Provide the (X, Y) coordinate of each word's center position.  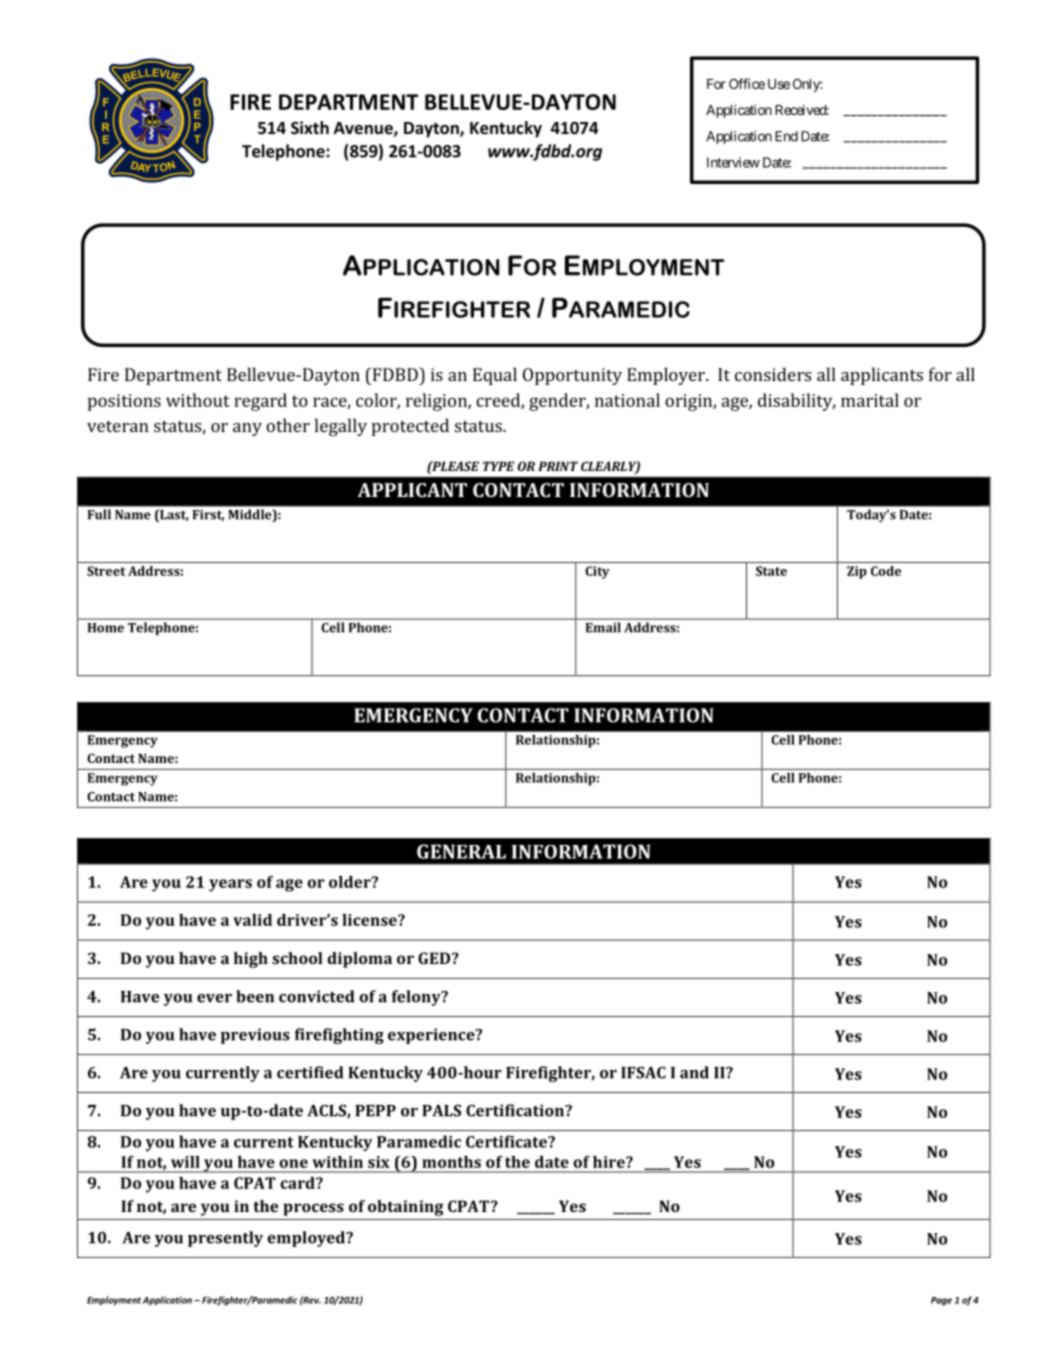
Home (106, 628)
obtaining (405, 1208)
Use (779, 84)
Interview (733, 162)
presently (225, 1239)
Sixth (310, 128)
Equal (495, 376)
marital (870, 400)
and (694, 1072)
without (198, 400)
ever (214, 998)
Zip (857, 572)
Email (603, 627)
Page (941, 1301)
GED (435, 958)
